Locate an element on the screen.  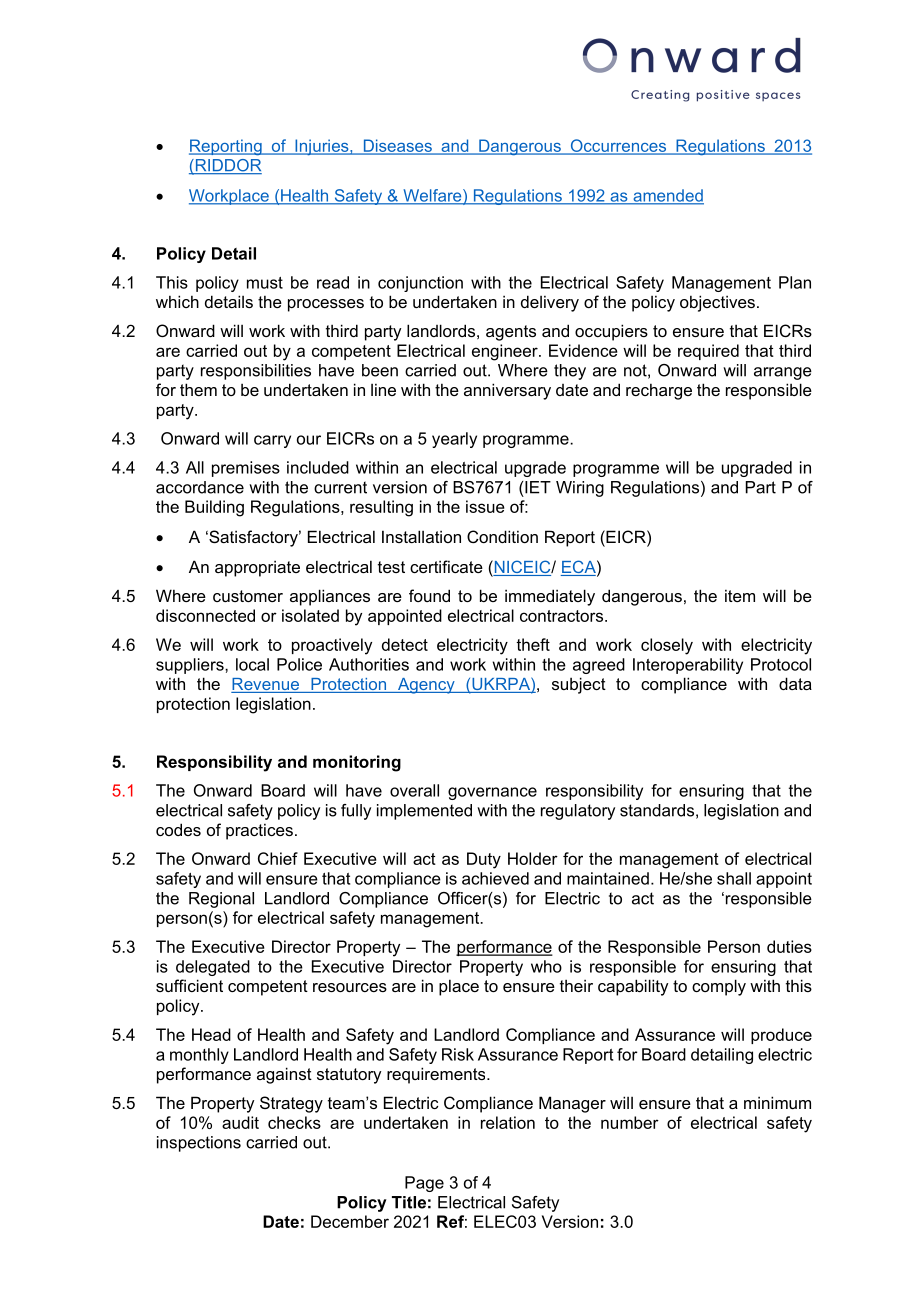
inspections is located at coordinates (199, 1144).
